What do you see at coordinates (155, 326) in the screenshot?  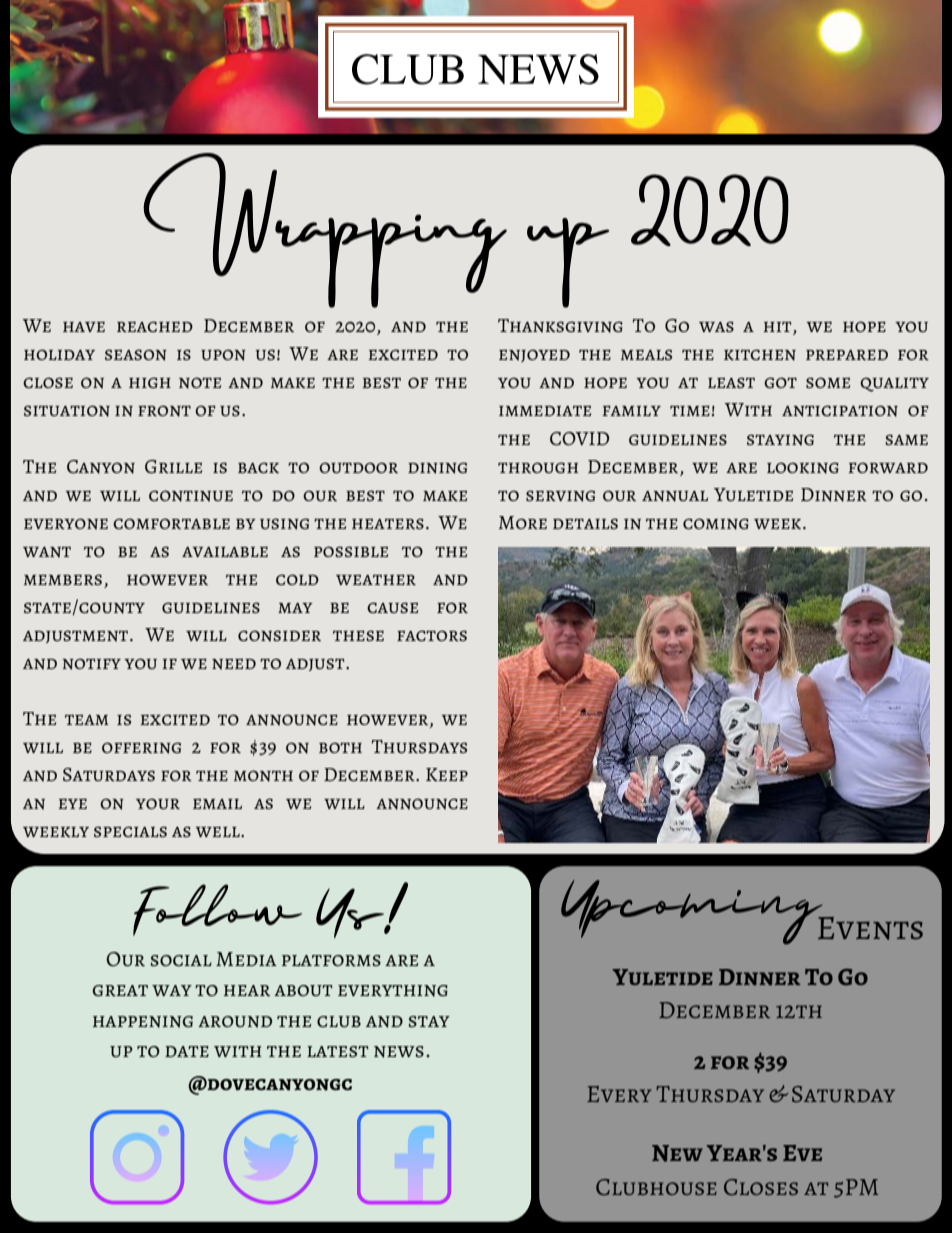 I see `reached` at bounding box center [155, 326].
